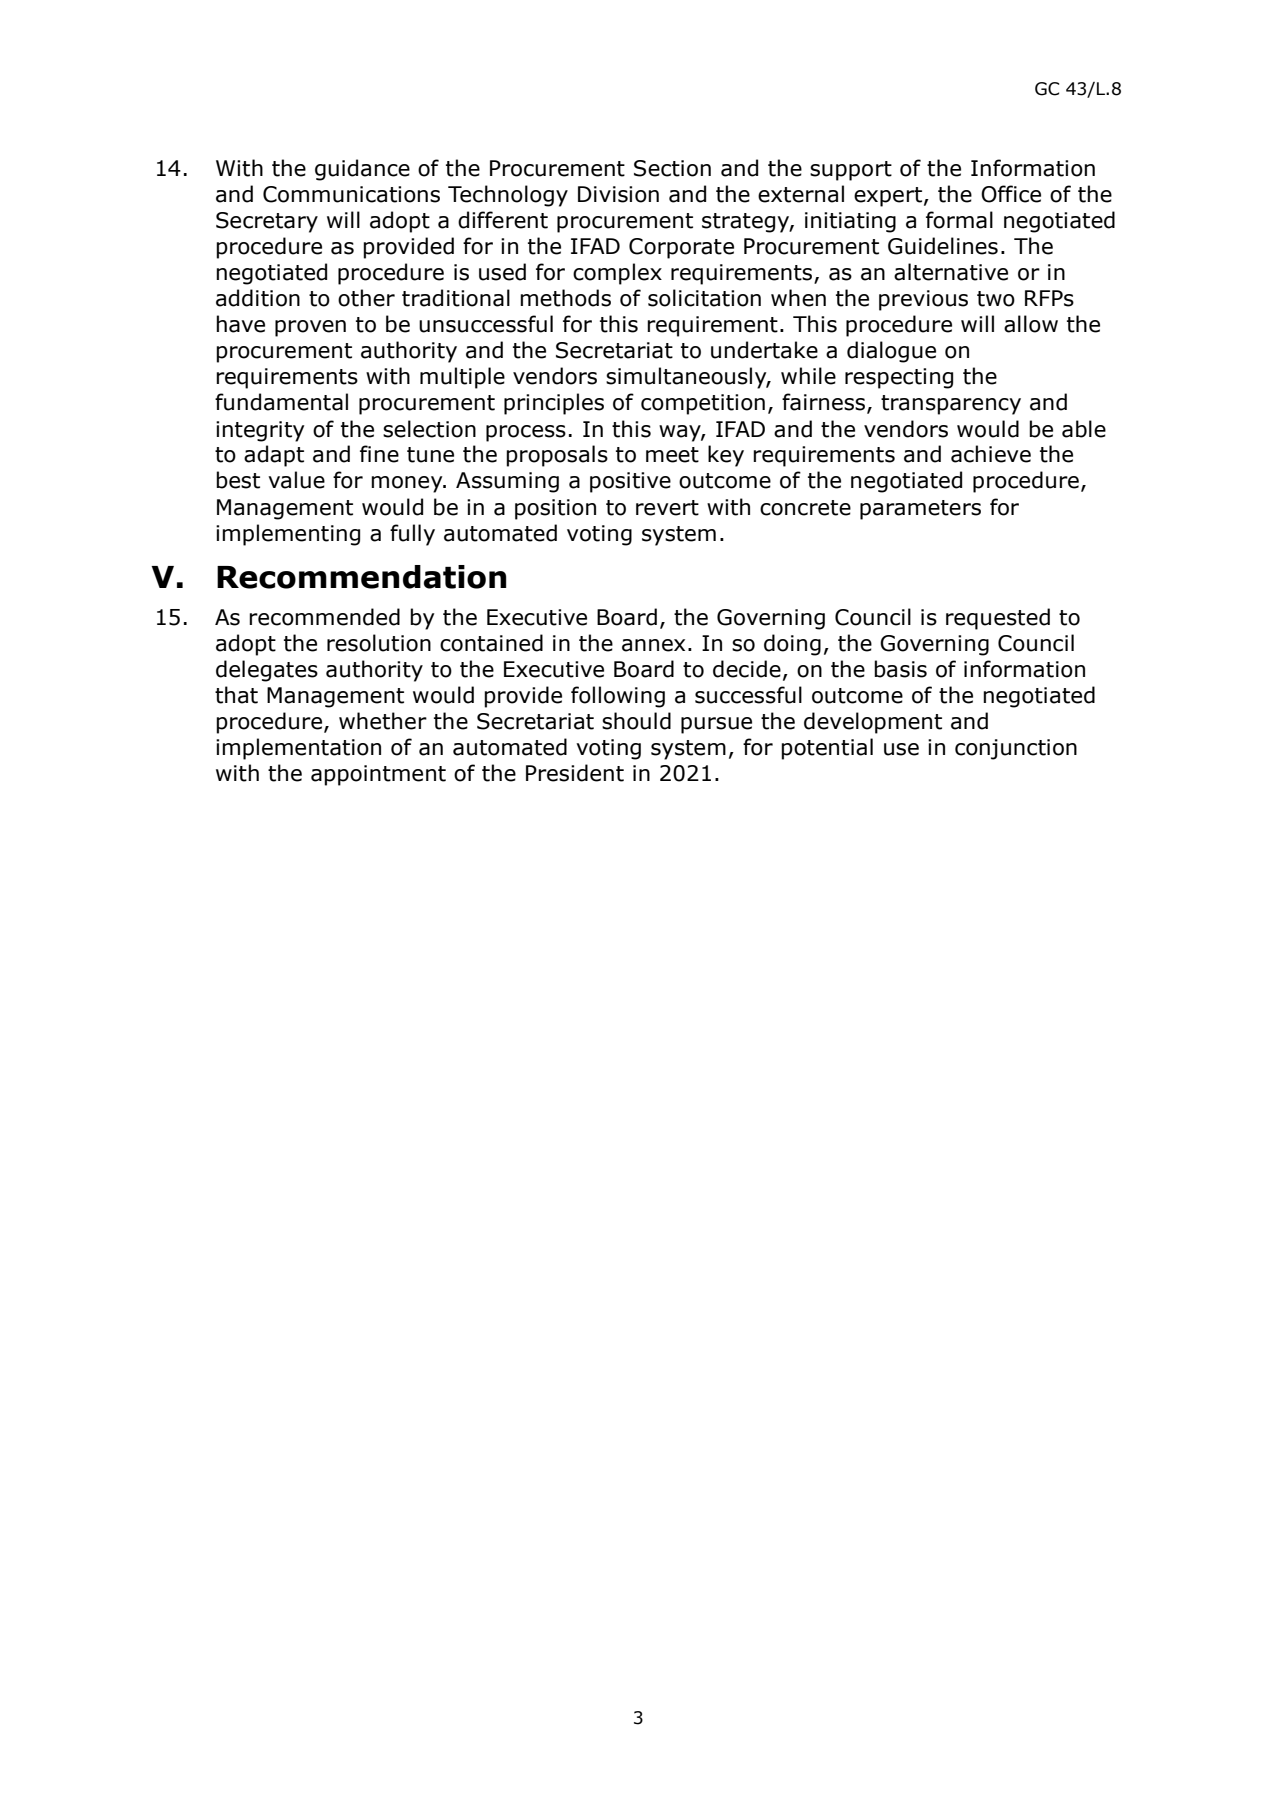 This document has width=1276, height=1804. What do you see at coordinates (618, 194) in the document?
I see `Division` at bounding box center [618, 194].
